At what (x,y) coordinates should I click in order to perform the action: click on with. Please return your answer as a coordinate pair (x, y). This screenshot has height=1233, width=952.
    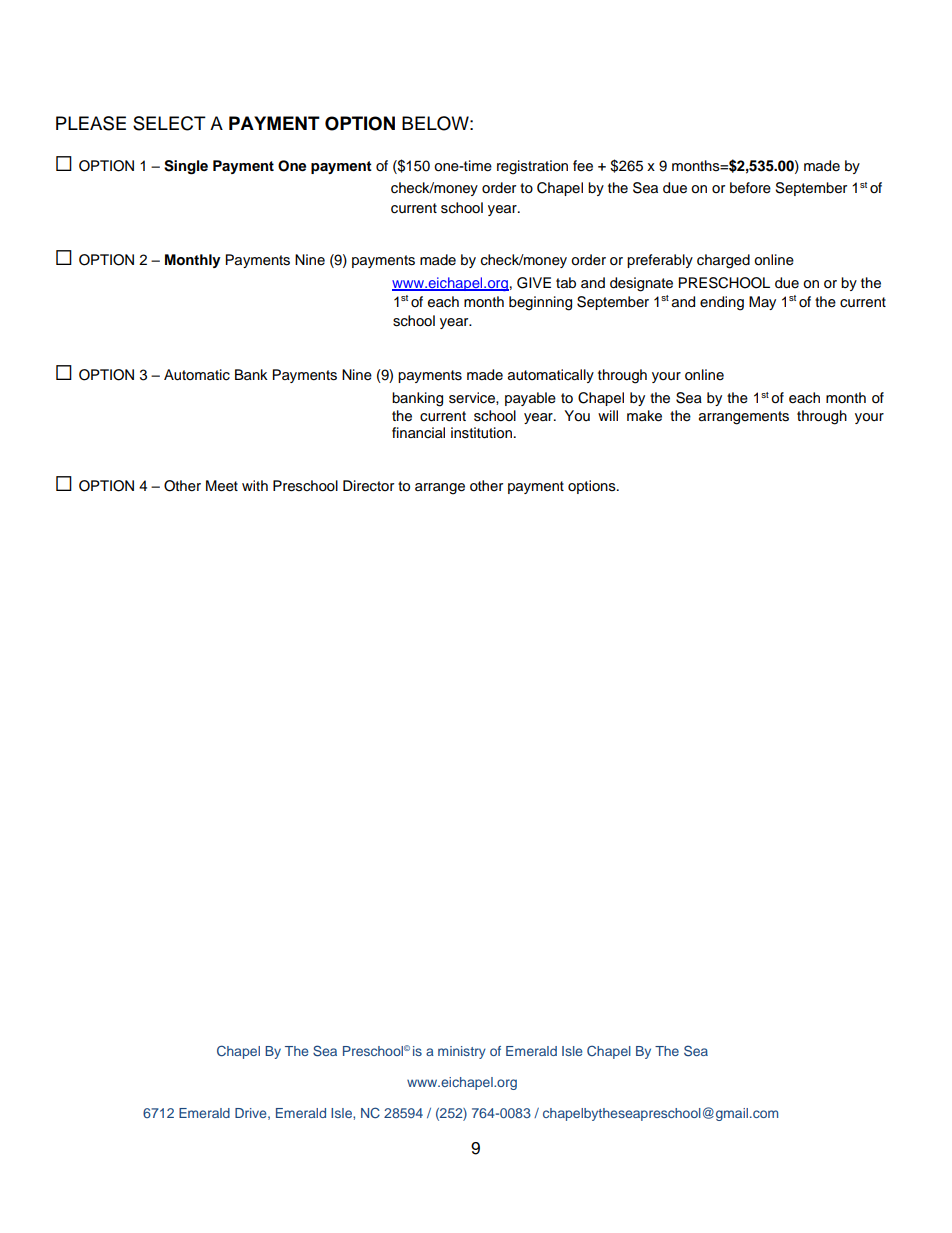
    Looking at the image, I should click on (255, 485).
